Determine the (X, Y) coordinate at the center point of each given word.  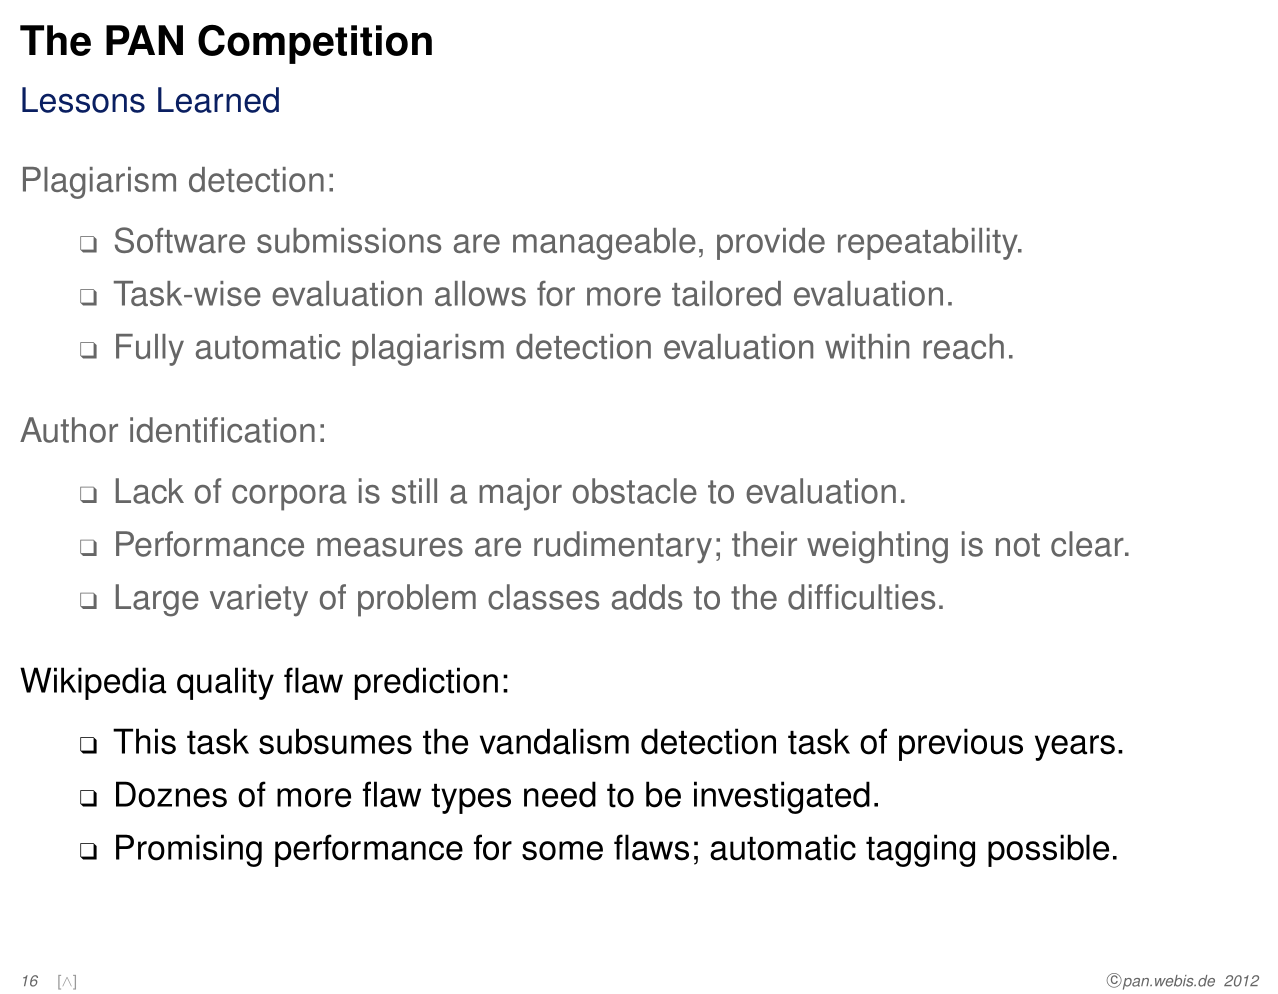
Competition (315, 44)
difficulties (861, 597)
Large (157, 600)
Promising (189, 850)
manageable (604, 244)
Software (180, 240)
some (562, 851)
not (1018, 545)
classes (543, 597)
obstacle (635, 491)
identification (222, 430)
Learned (218, 100)
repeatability (929, 244)
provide (771, 244)
